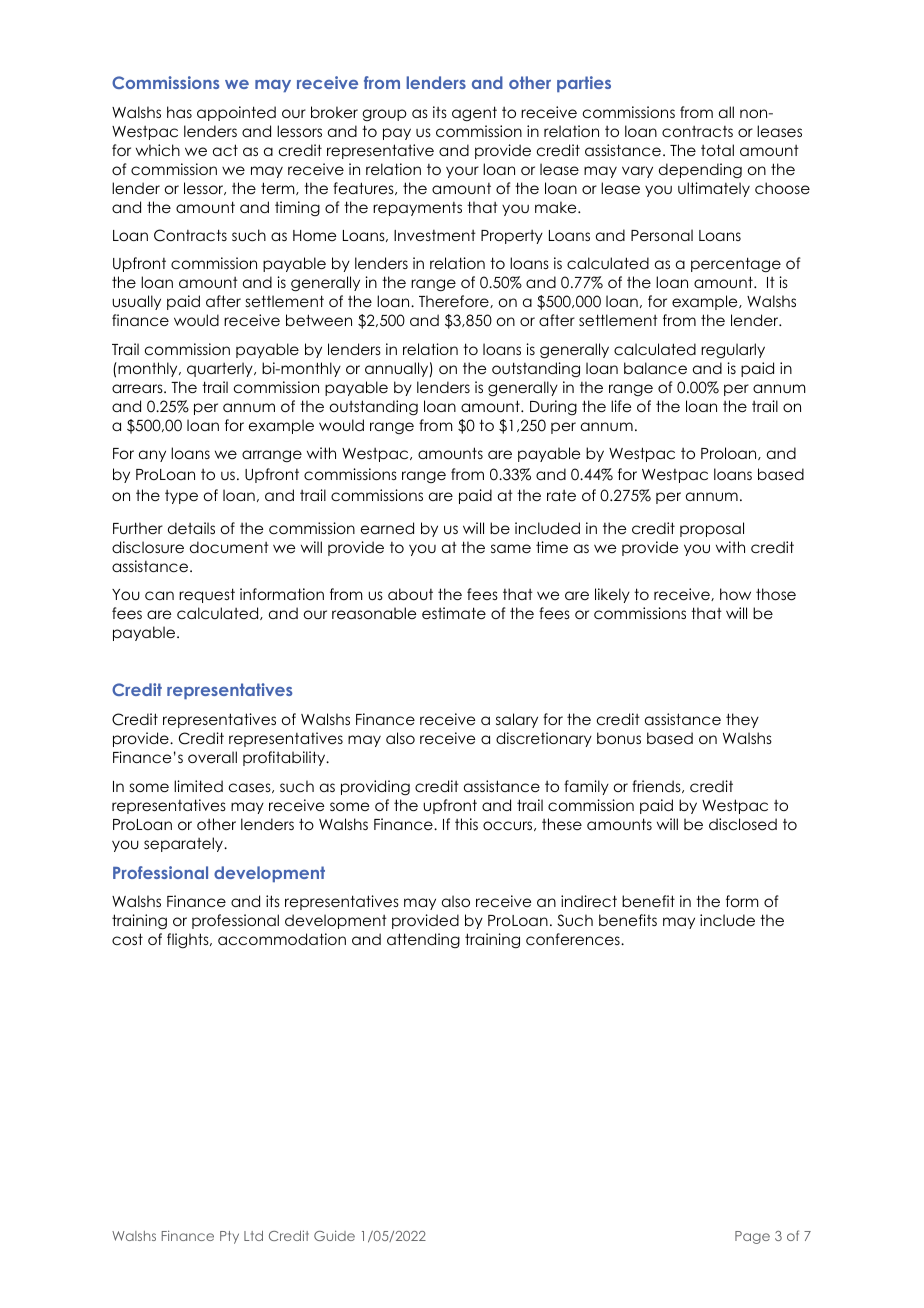 The height and width of the document is (1308, 924). Describe the element at coordinates (212, 757) in the document. I see `overall` at that location.
